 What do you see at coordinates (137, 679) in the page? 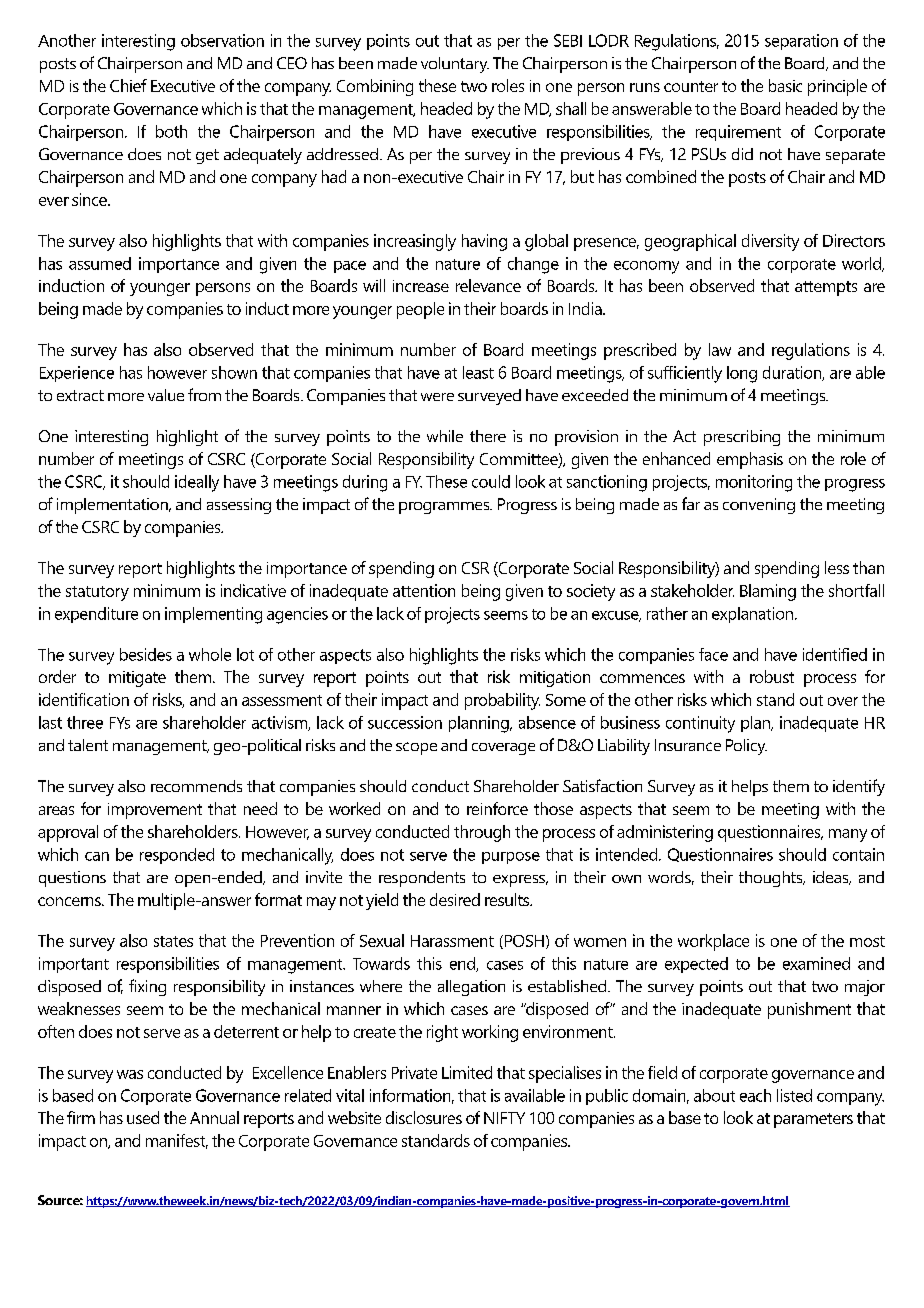
I see `mitigate` at bounding box center [137, 679].
